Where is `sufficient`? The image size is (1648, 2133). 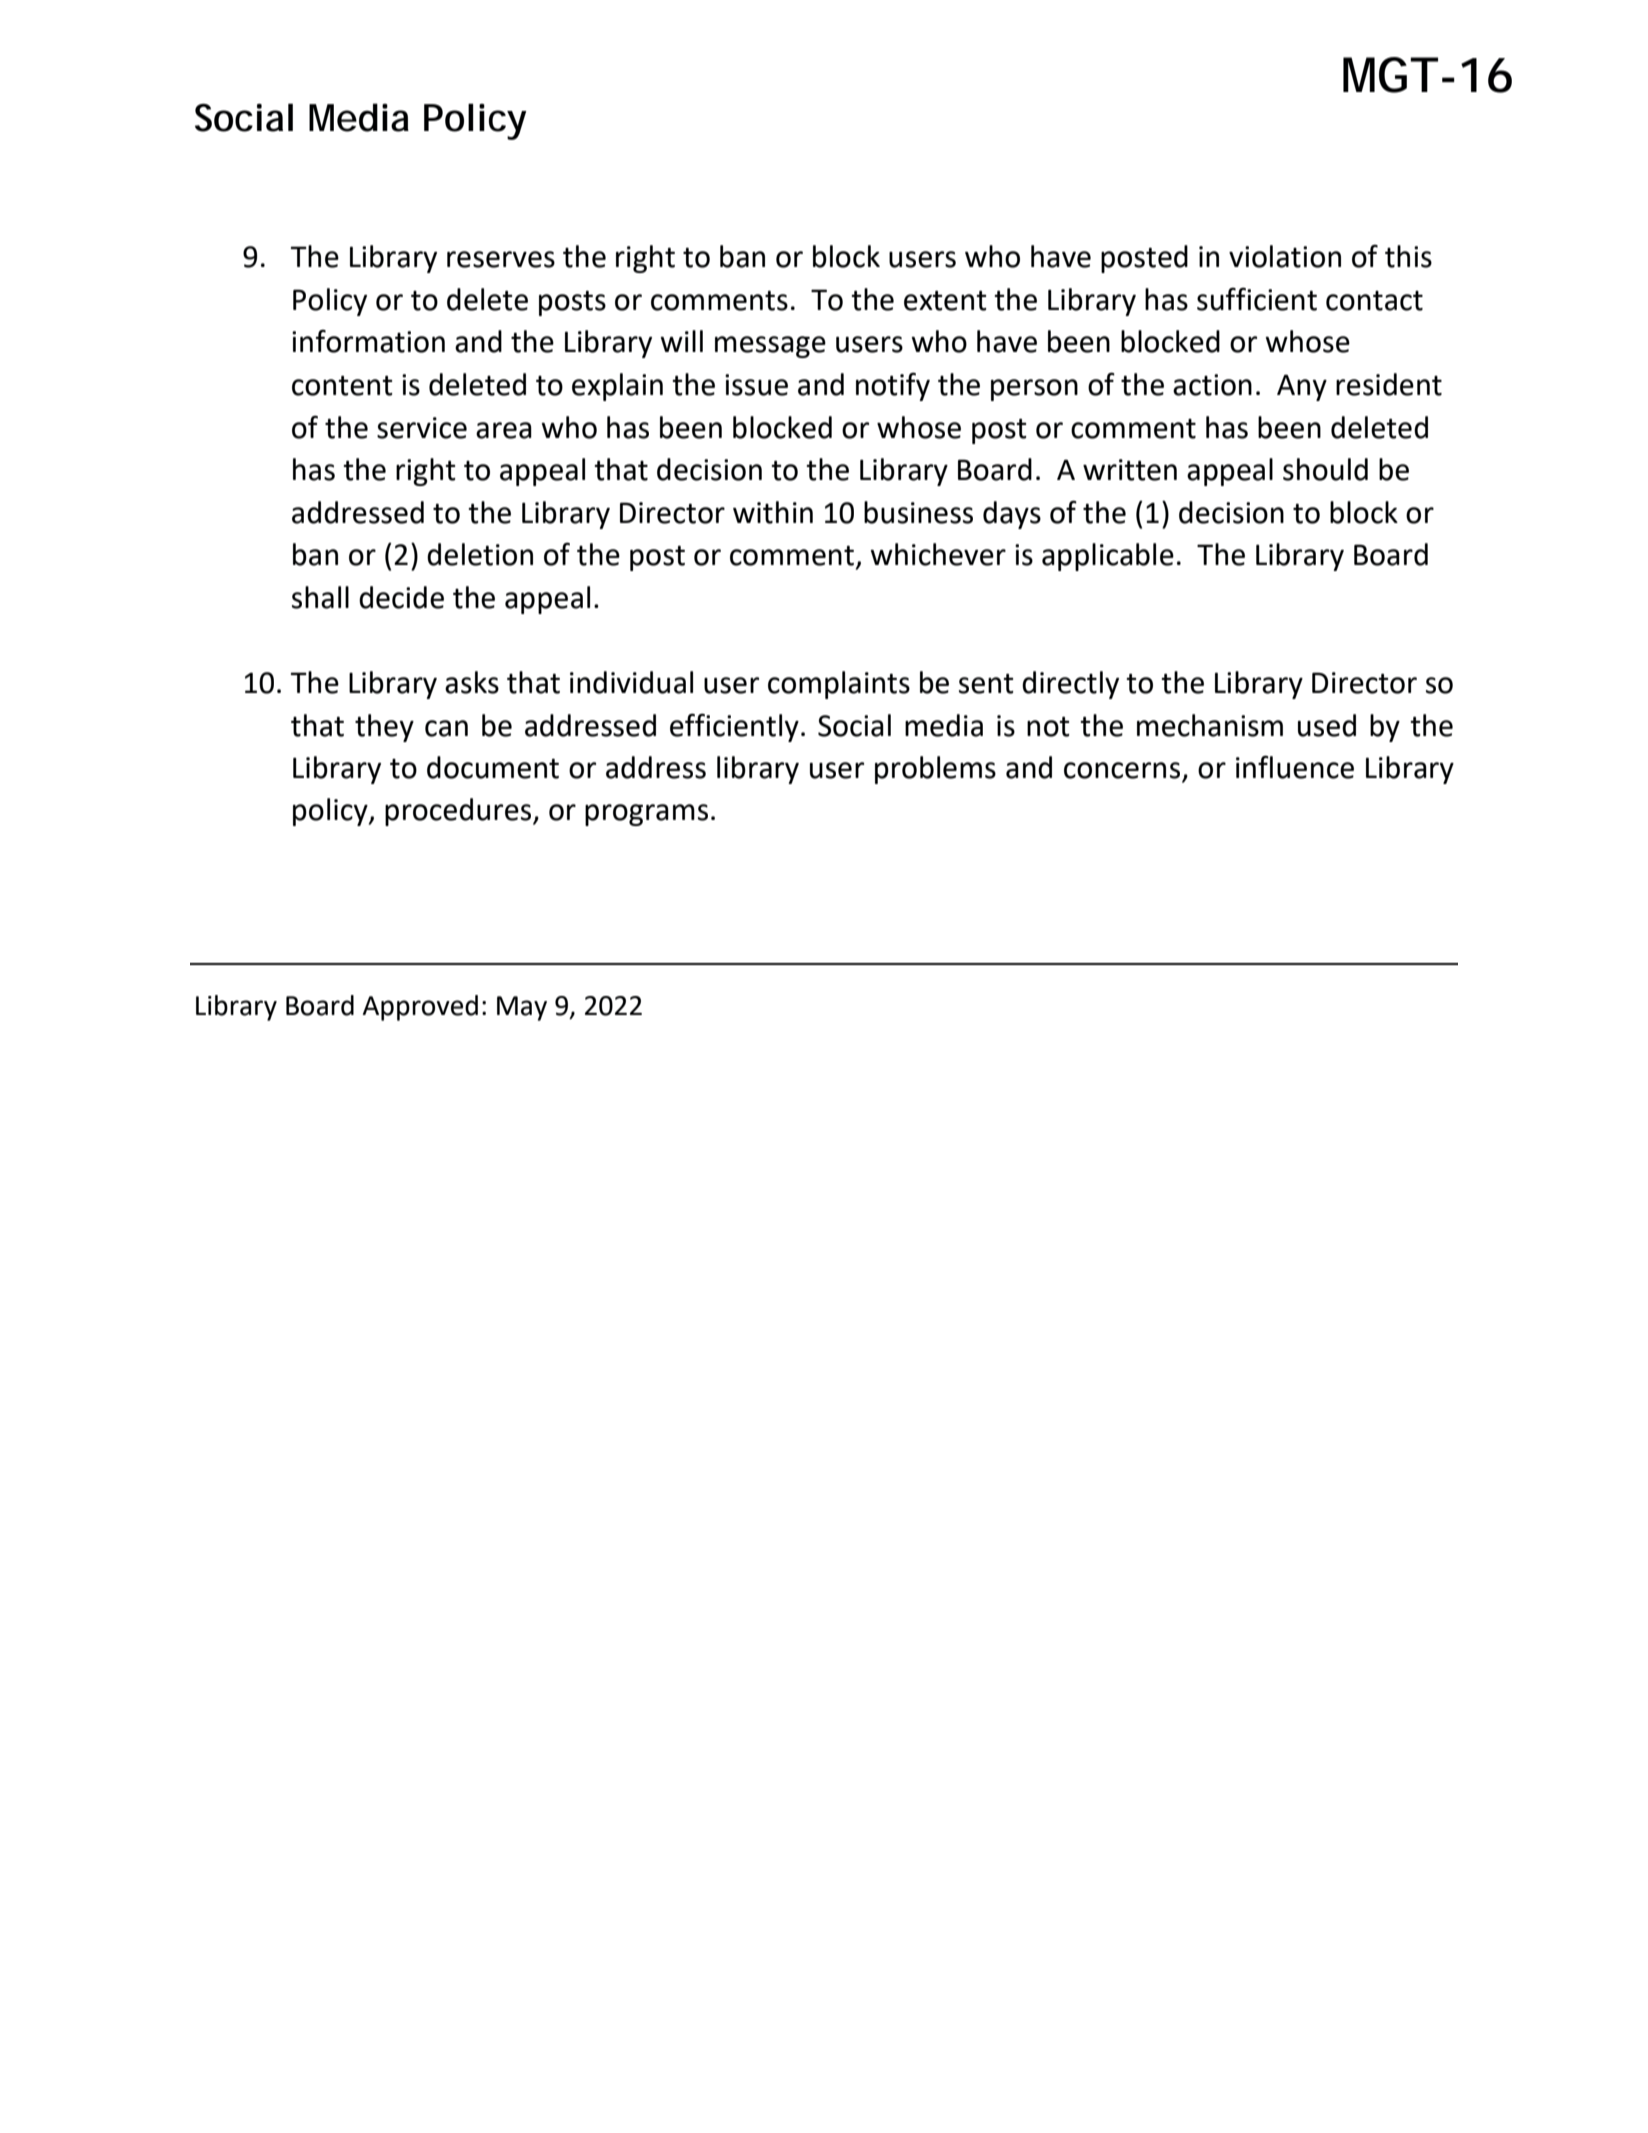 sufficient is located at coordinates (1257, 299).
